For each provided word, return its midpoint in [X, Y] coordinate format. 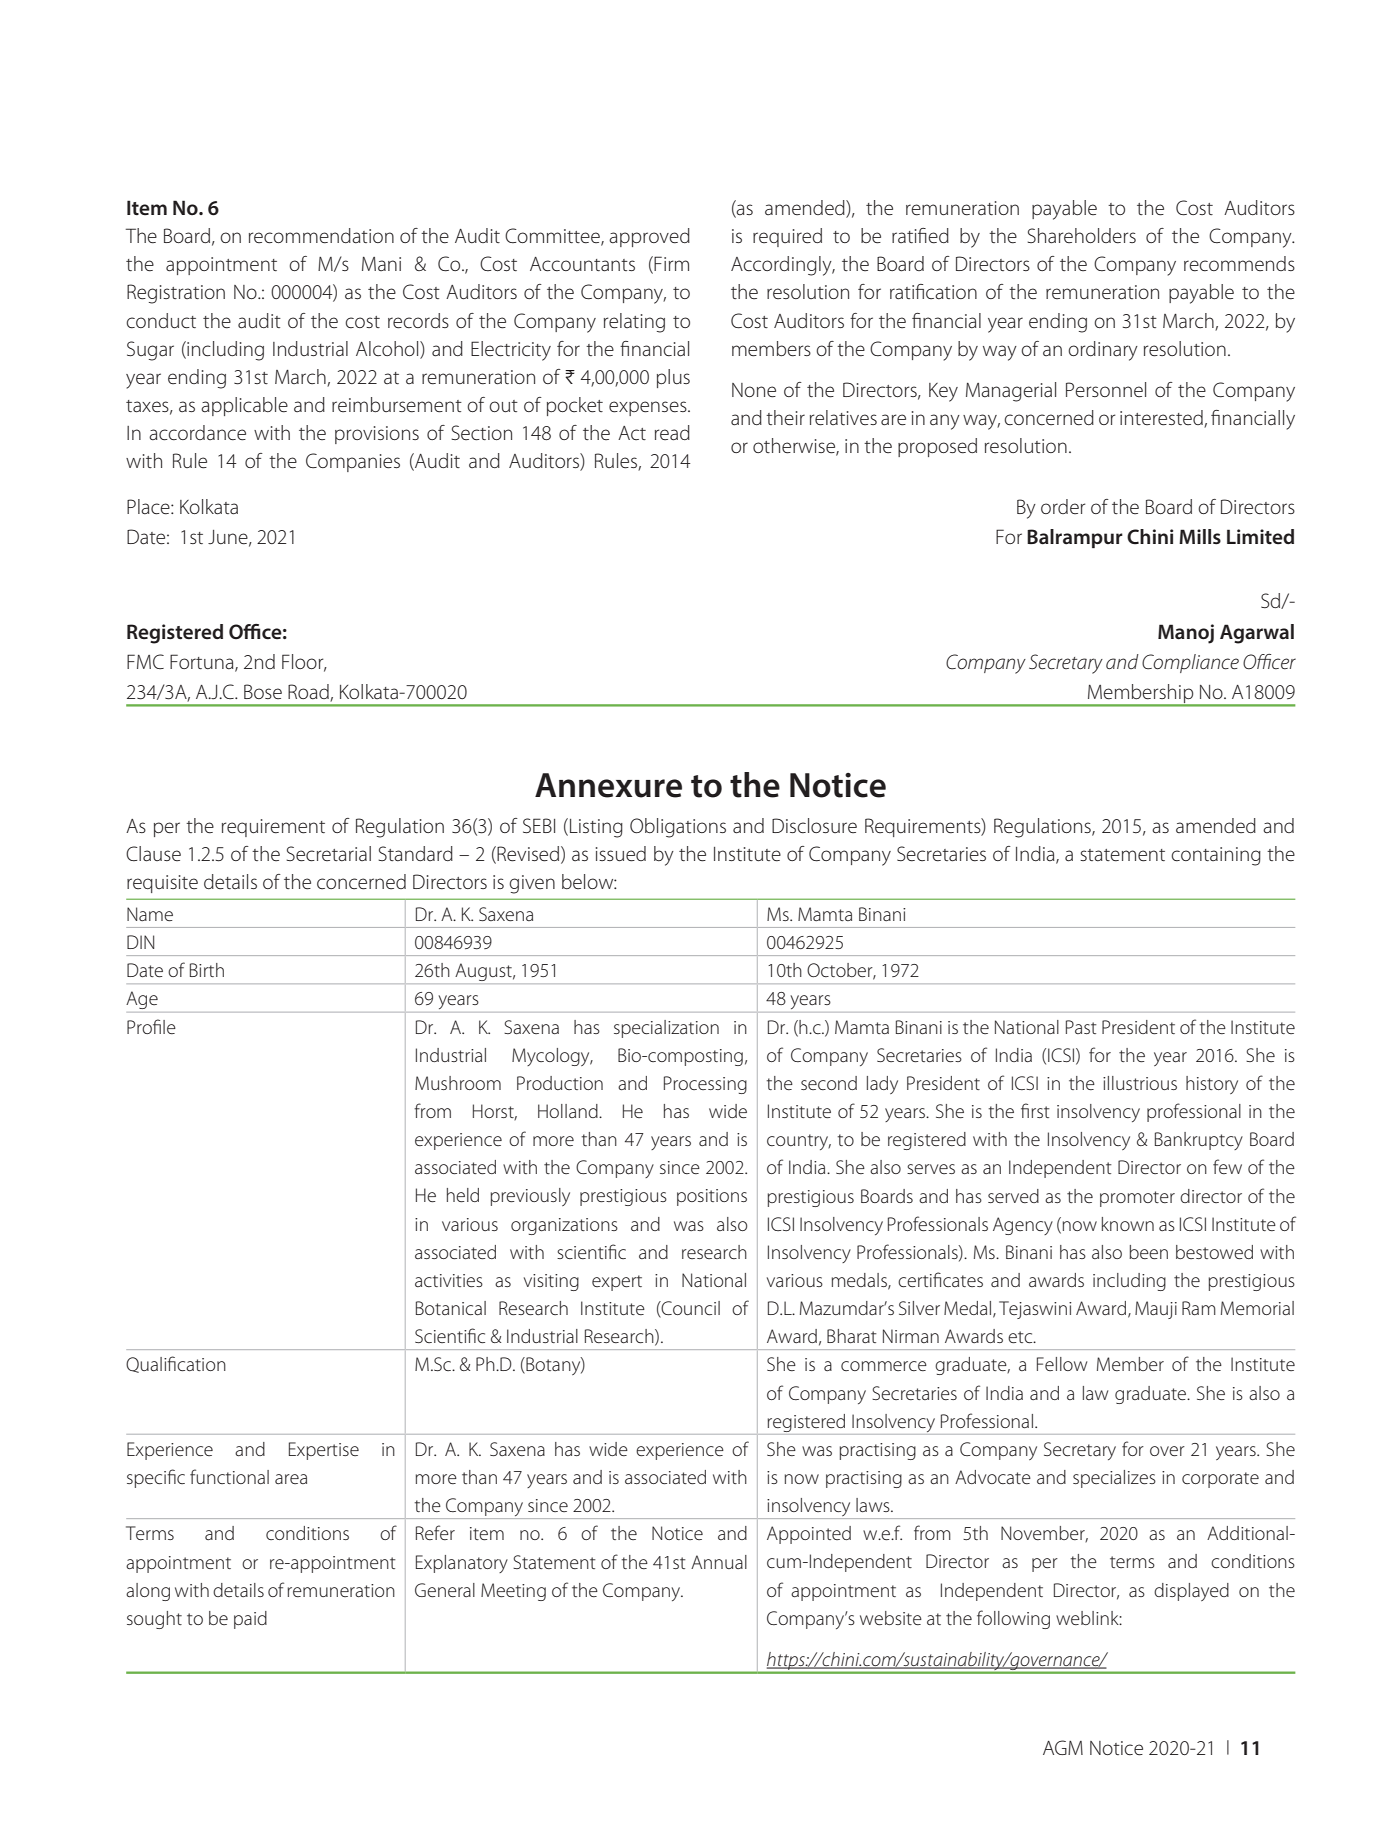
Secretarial [329, 854]
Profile [151, 1026]
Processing [705, 1085]
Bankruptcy [1199, 1141]
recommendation [321, 236]
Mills [1200, 537]
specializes [1114, 1479]
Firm [671, 263]
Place [149, 507]
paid [250, 1620]
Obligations [678, 828]
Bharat [852, 1336]
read [672, 433]
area [291, 1479]
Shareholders [1082, 236]
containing [1216, 856]
